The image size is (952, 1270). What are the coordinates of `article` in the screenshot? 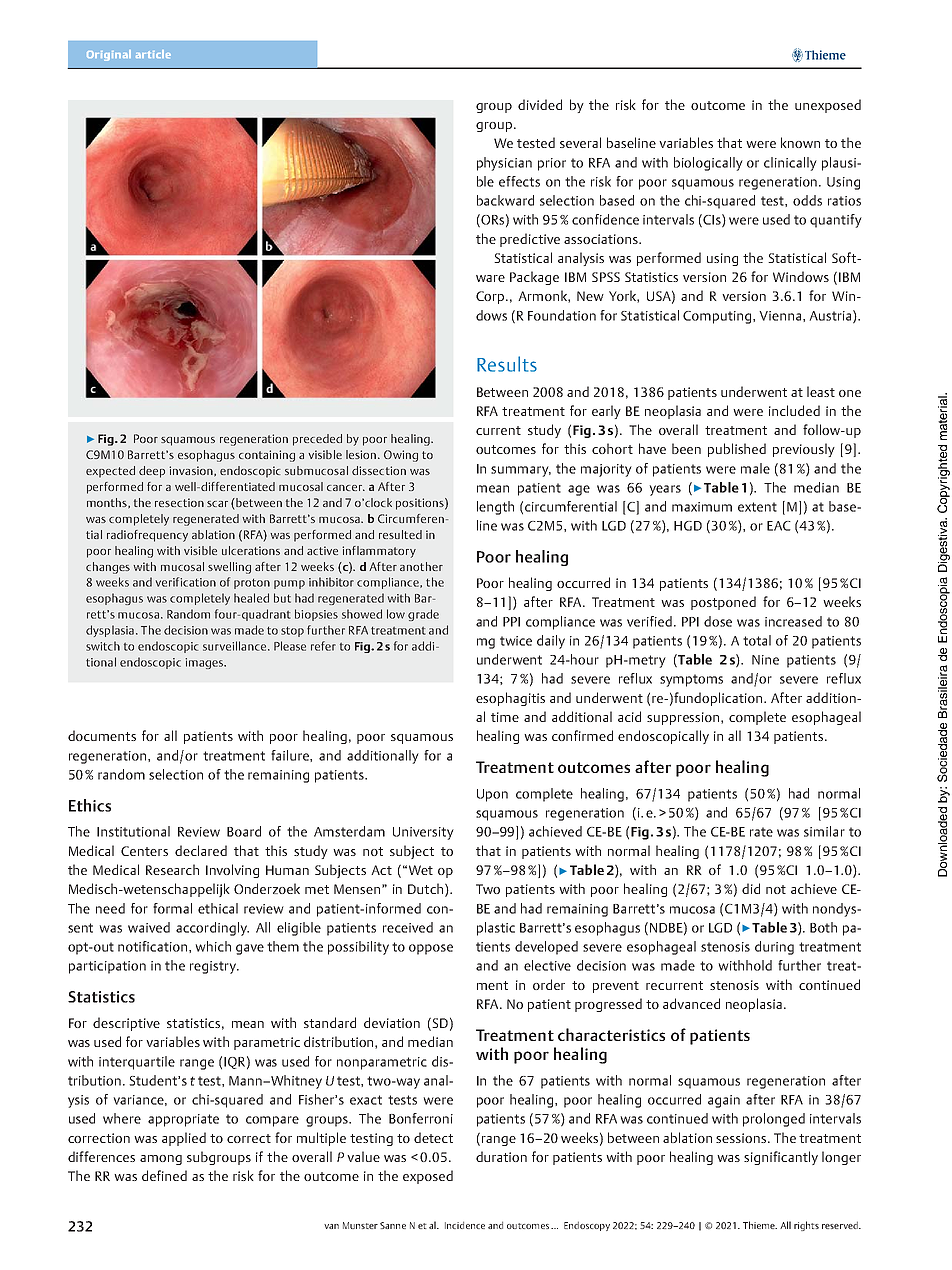 It's located at (153, 54).
